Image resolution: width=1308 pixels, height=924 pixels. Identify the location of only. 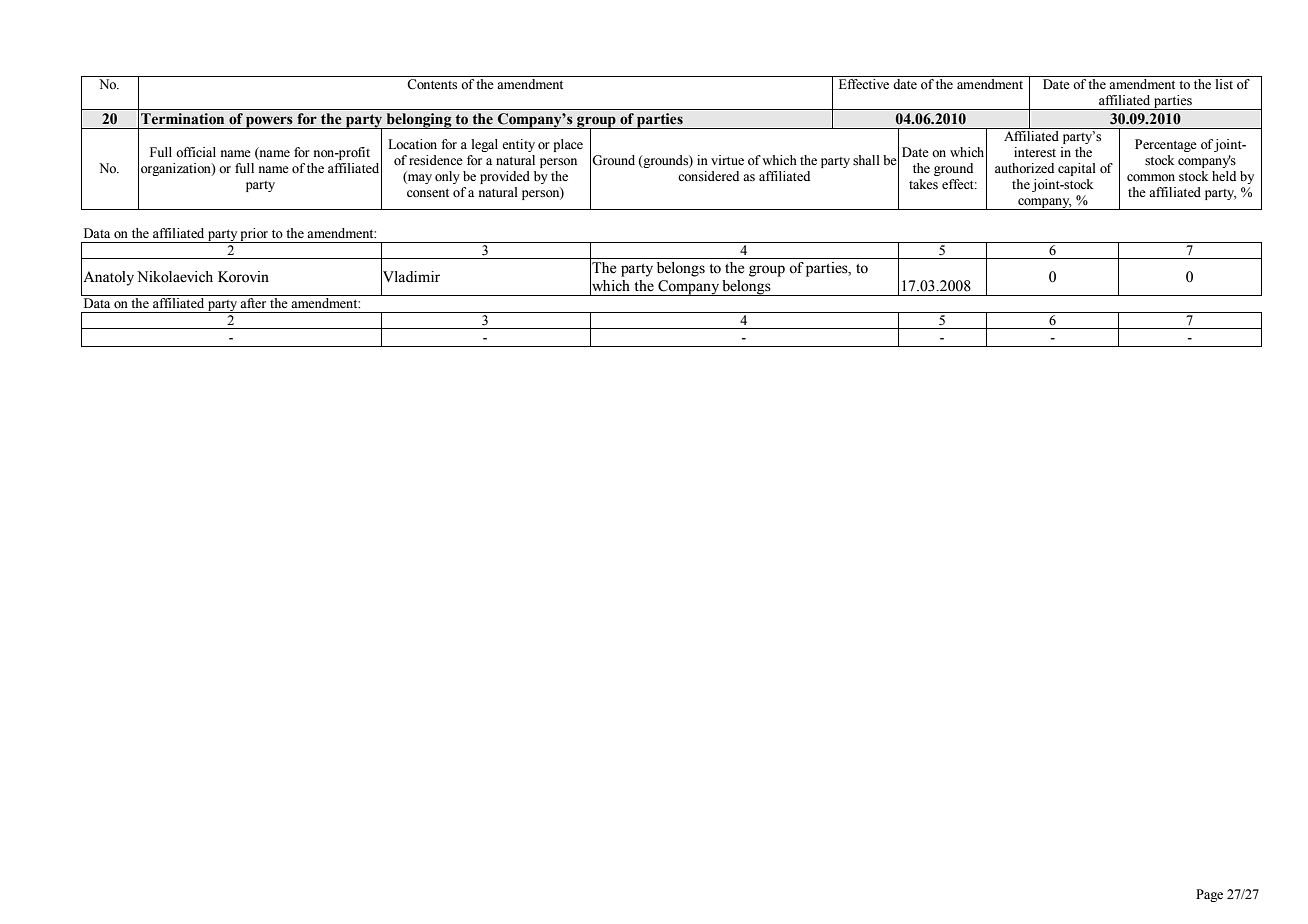
(447, 177).
